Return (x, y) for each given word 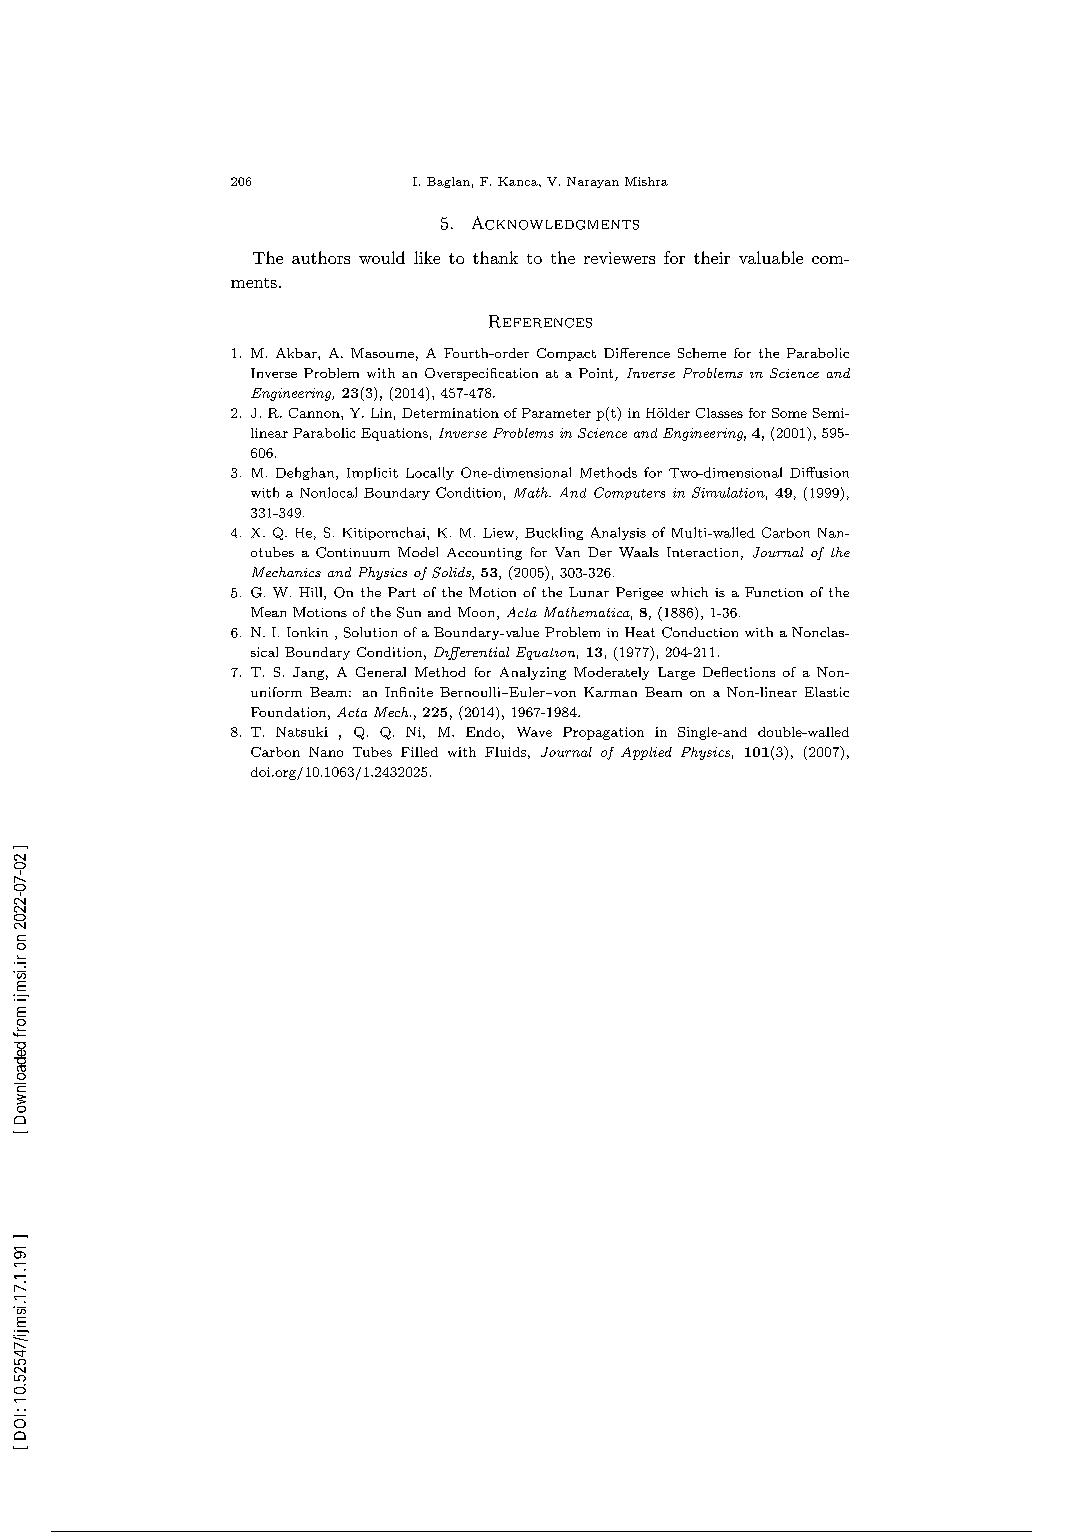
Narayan (593, 182)
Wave (534, 732)
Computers (629, 493)
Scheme (702, 353)
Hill (312, 593)
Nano (326, 752)
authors (321, 257)
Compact (566, 354)
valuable (771, 257)
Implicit (372, 473)
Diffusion (819, 472)
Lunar (589, 592)
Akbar (297, 353)
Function (774, 592)
